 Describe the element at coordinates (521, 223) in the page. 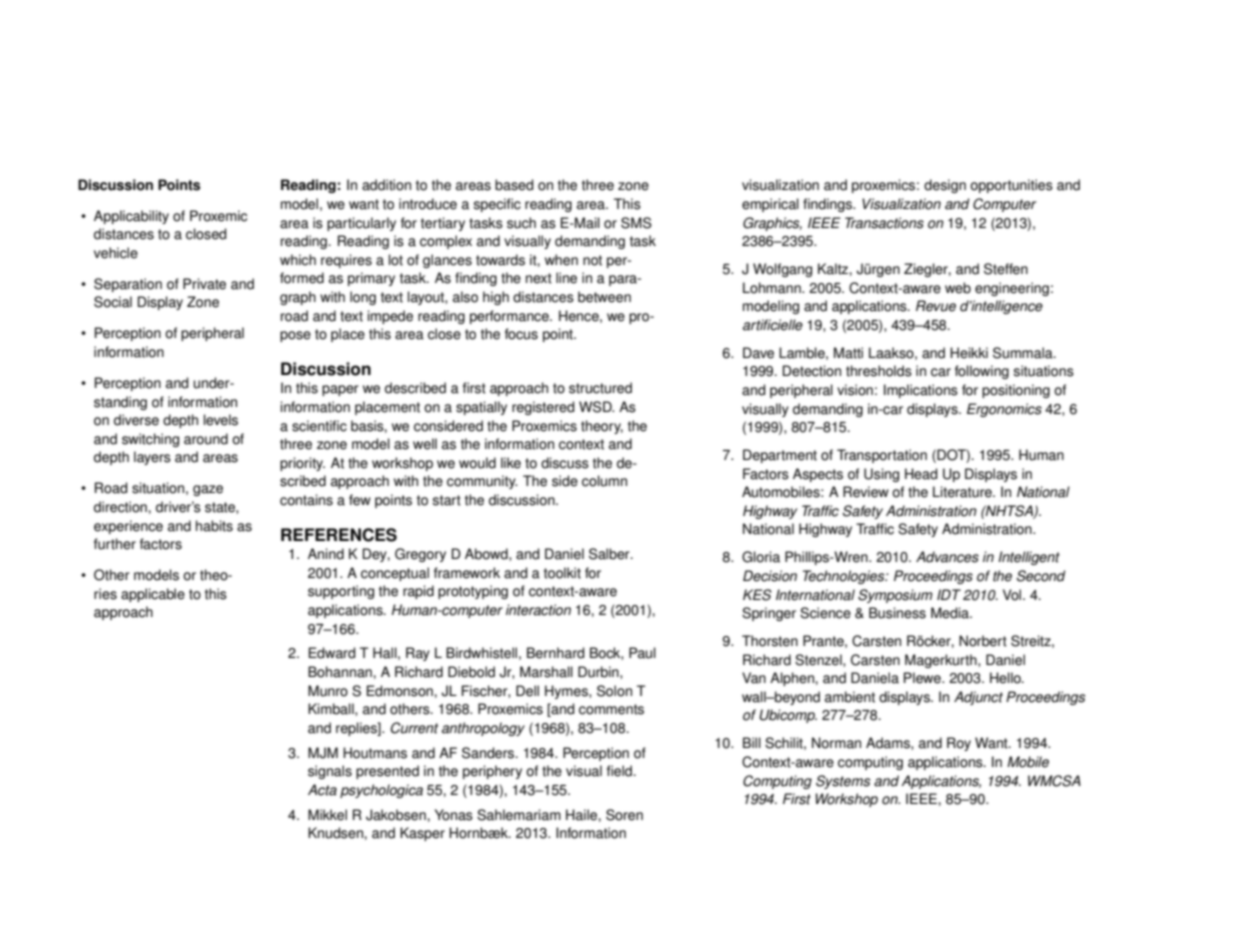

I see `such` at that location.
